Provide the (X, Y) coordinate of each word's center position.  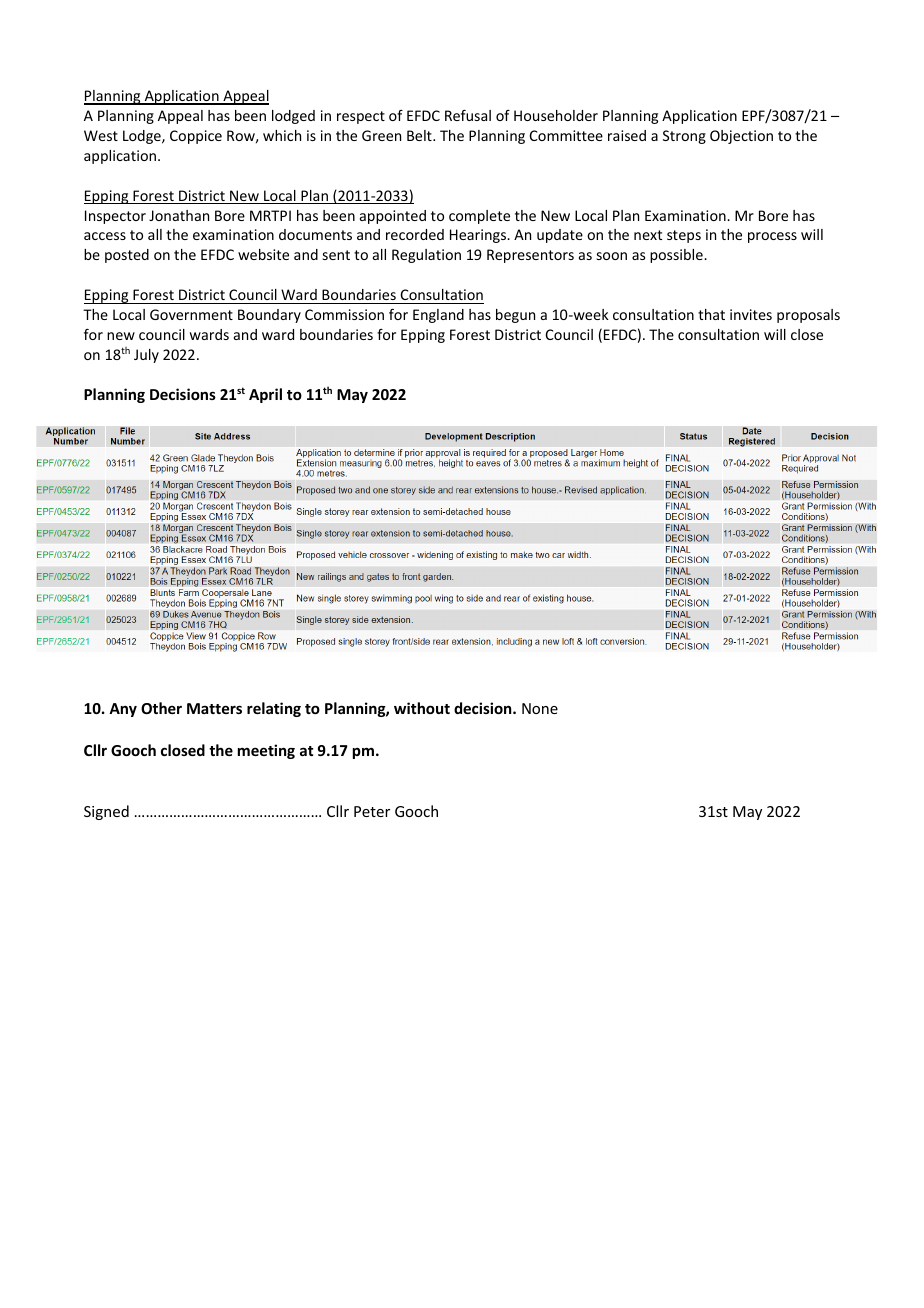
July (146, 356)
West (101, 135)
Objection (741, 137)
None (540, 708)
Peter (372, 811)
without (422, 708)
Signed (106, 812)
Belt (420, 135)
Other (161, 708)
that (711, 314)
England (438, 316)
